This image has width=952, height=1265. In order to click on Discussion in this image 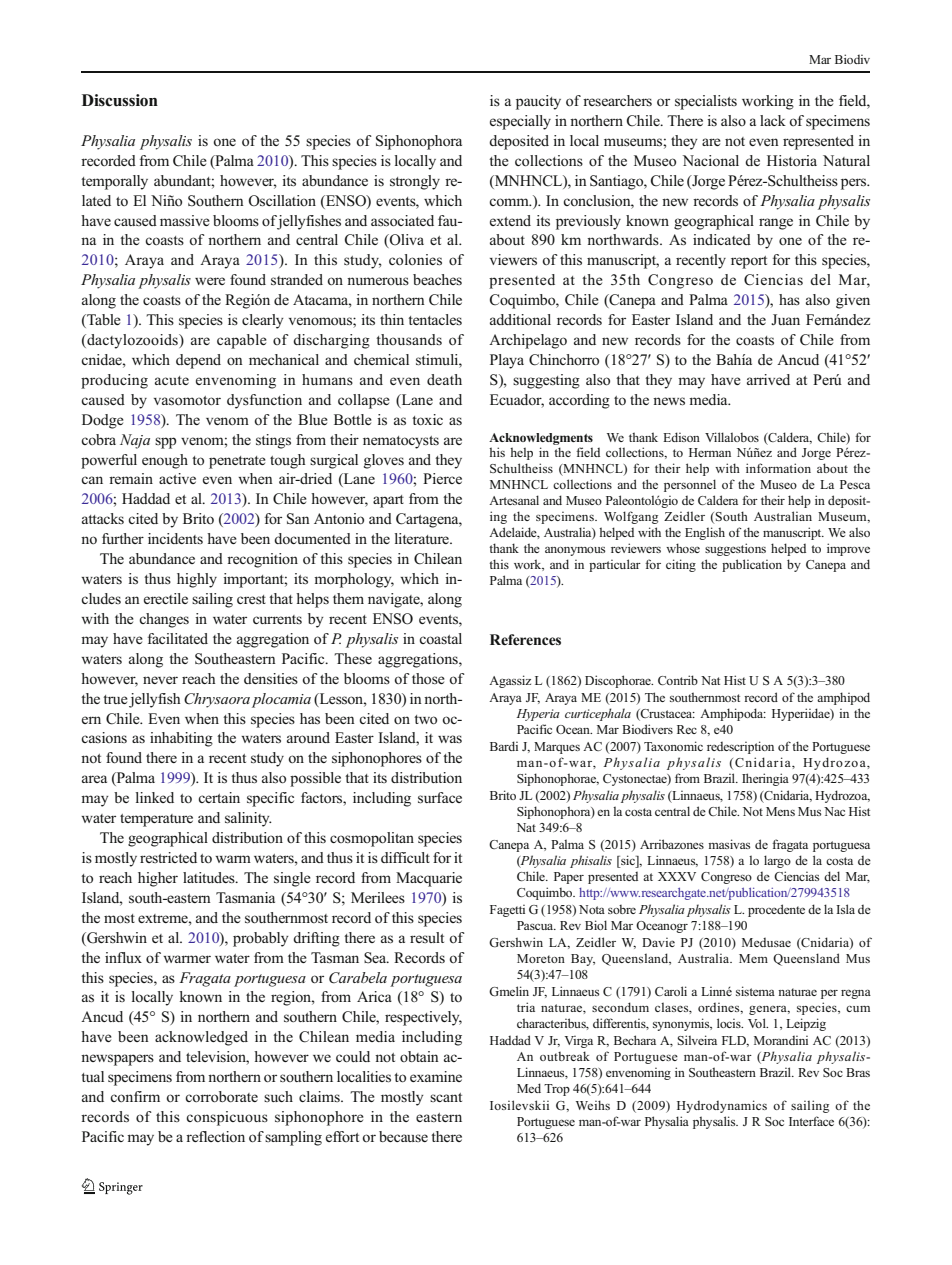, I will do `click(120, 100)`.
